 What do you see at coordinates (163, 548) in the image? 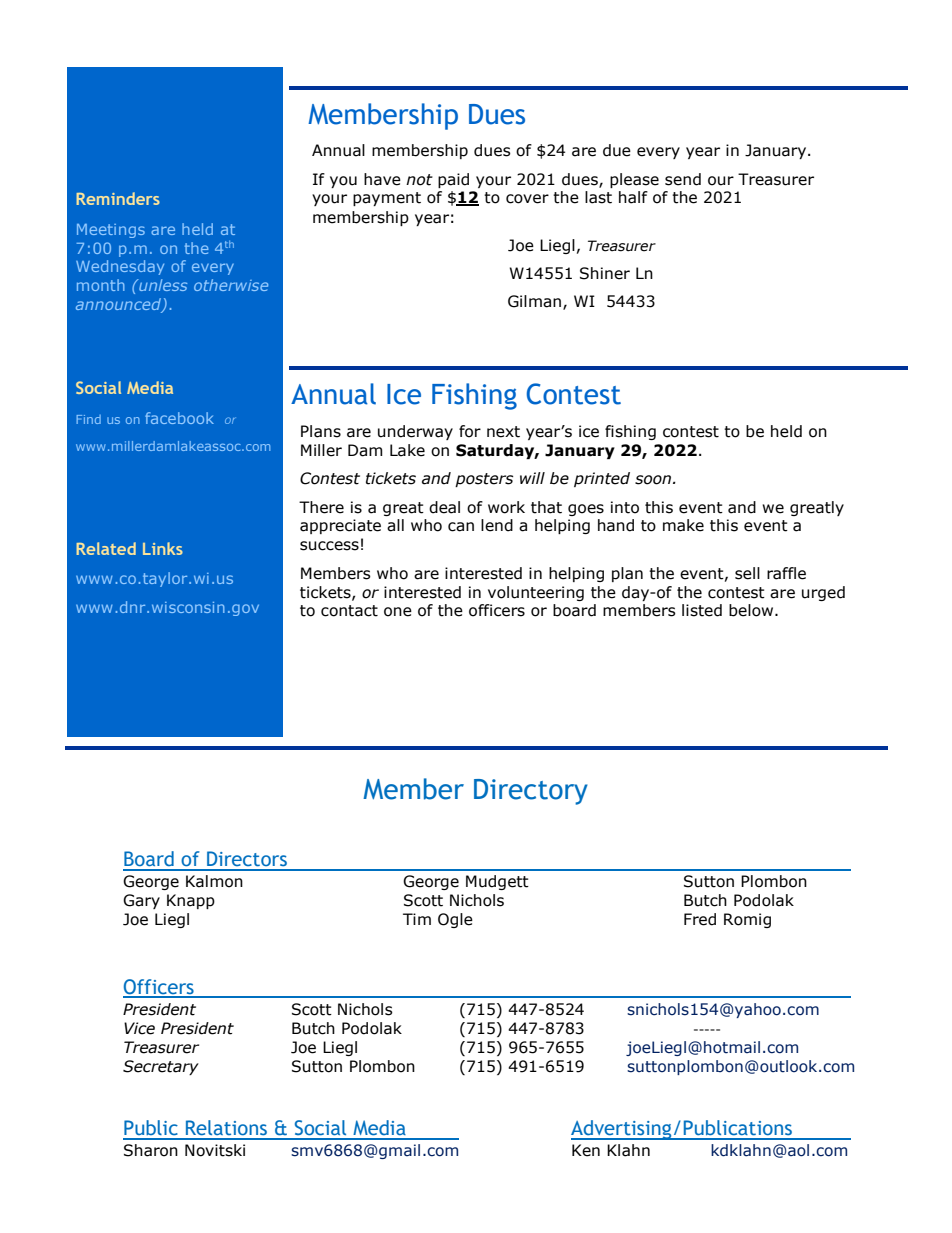
I see `Links` at bounding box center [163, 548].
